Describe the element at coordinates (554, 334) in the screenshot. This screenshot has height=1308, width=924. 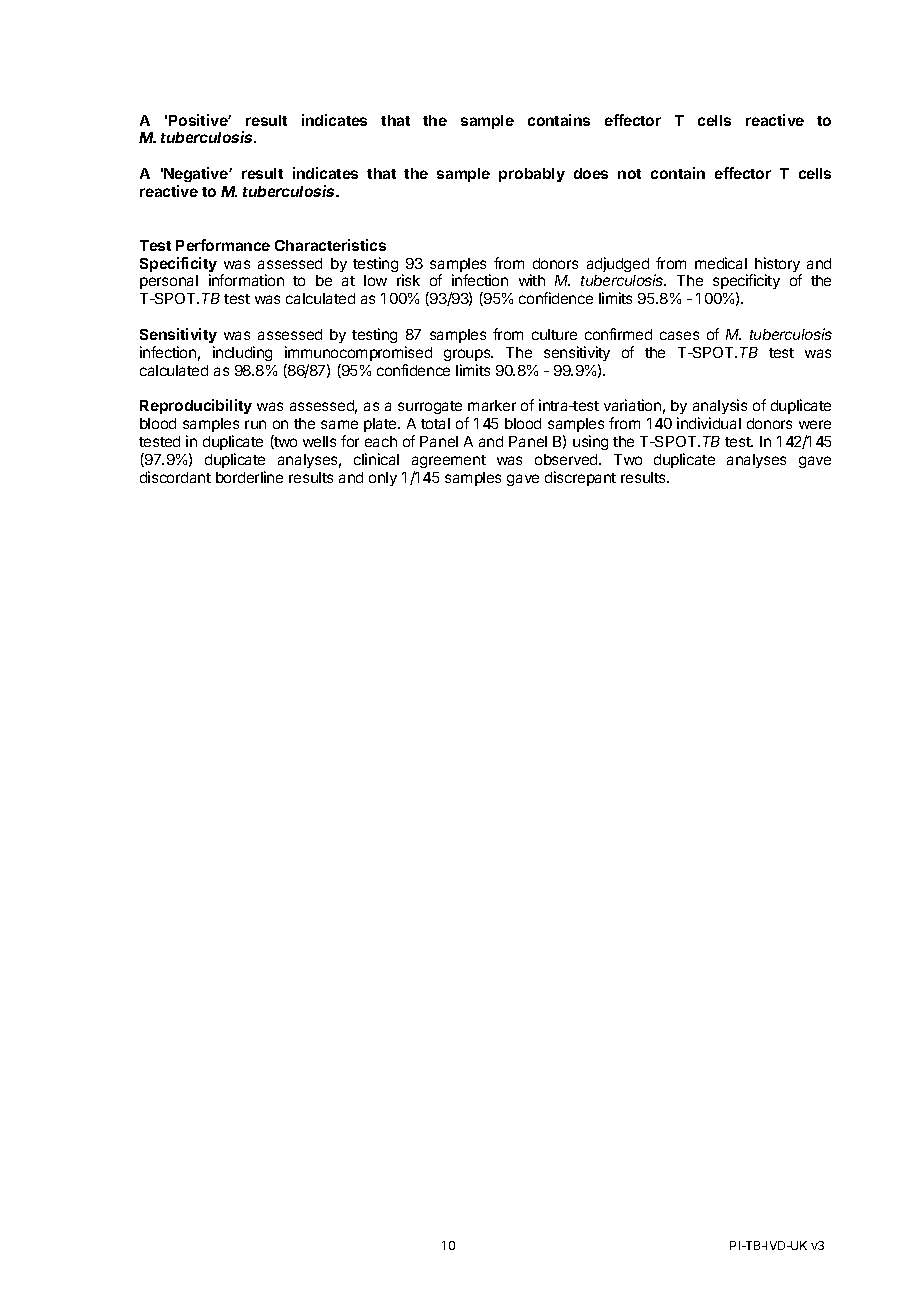
I see `culture` at that location.
